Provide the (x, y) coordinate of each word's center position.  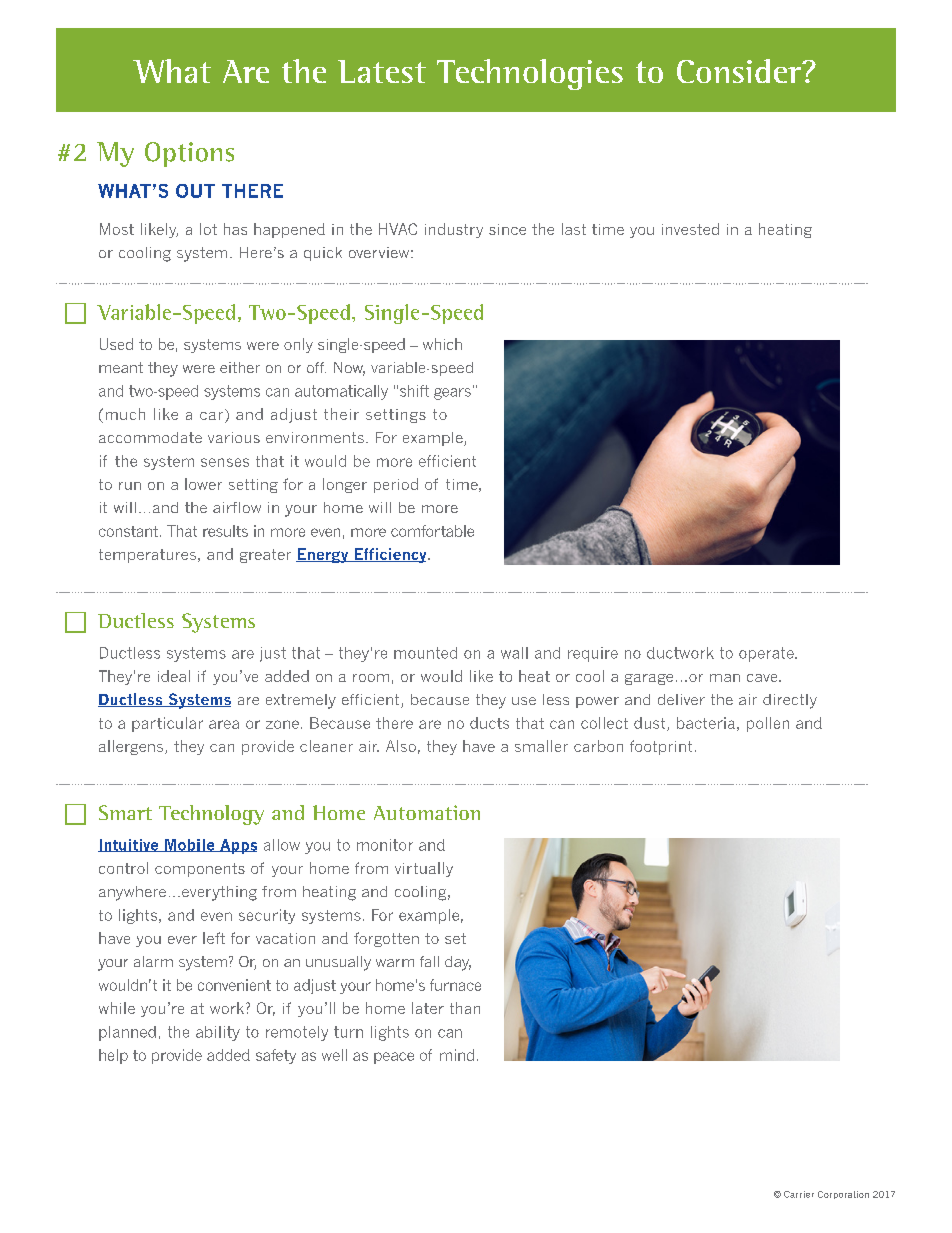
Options (189, 154)
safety (276, 1056)
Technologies (530, 74)
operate (767, 654)
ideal (174, 676)
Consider (740, 71)
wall (514, 653)
